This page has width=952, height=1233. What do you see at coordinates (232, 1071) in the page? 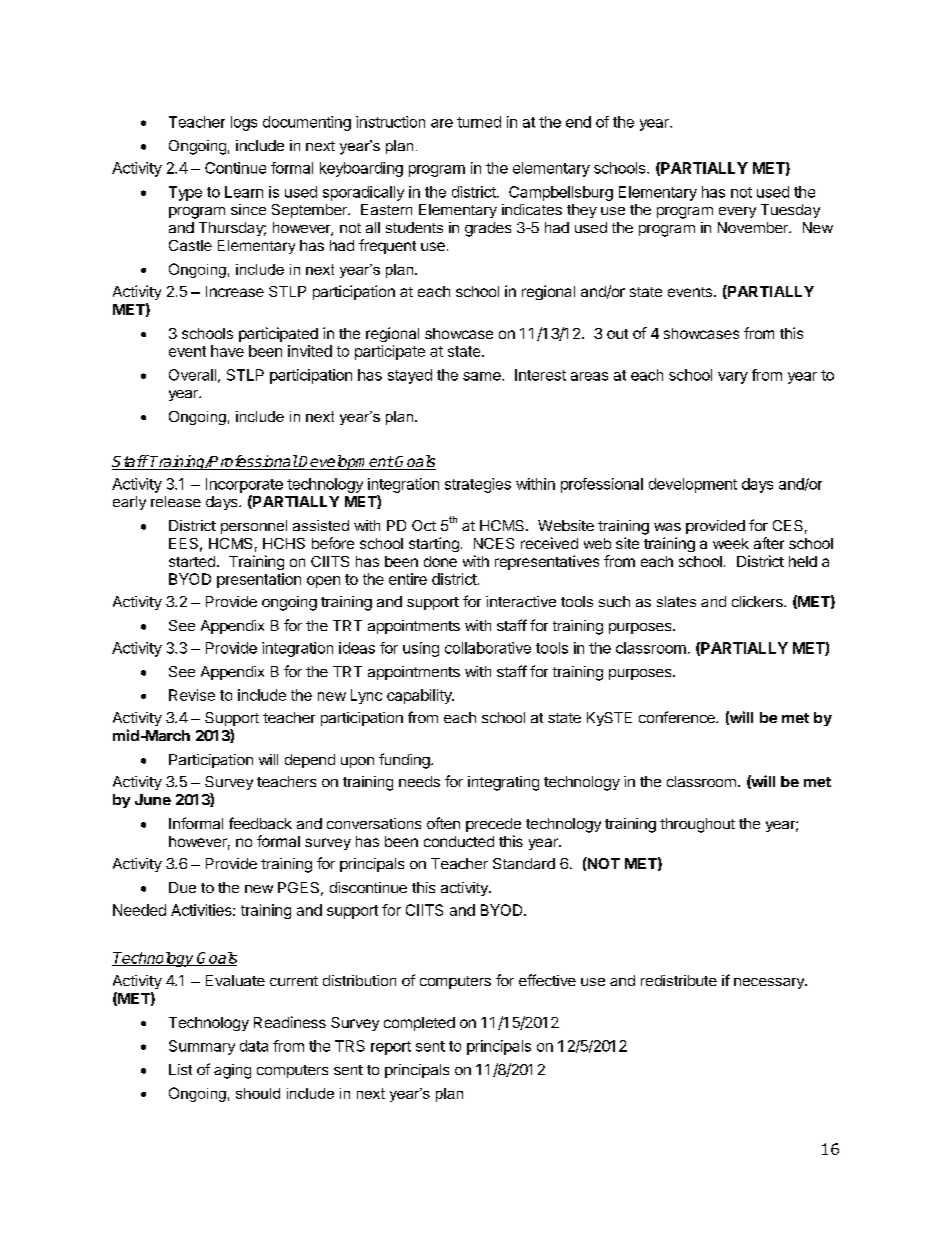
I see `aging` at bounding box center [232, 1071].
